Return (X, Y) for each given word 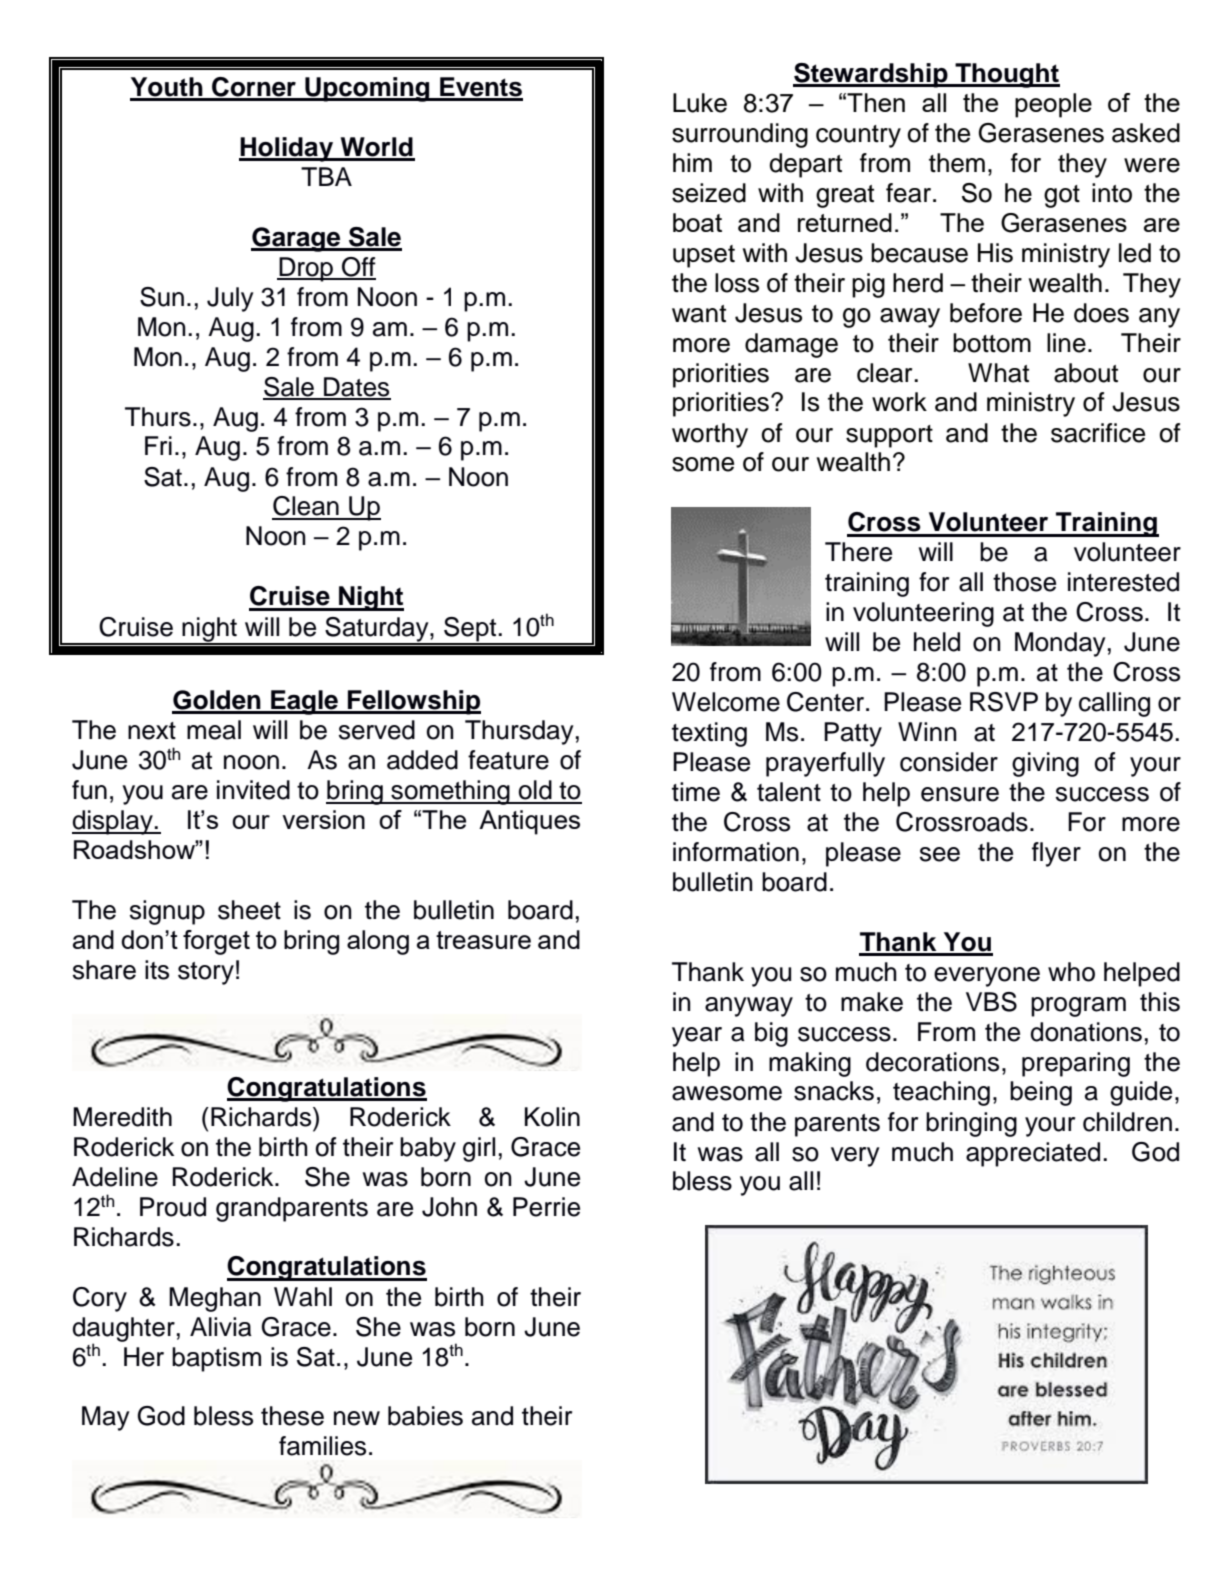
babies (425, 1416)
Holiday (287, 149)
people (1053, 105)
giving (1045, 764)
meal (214, 730)
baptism (216, 1359)
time (696, 792)
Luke (700, 103)
